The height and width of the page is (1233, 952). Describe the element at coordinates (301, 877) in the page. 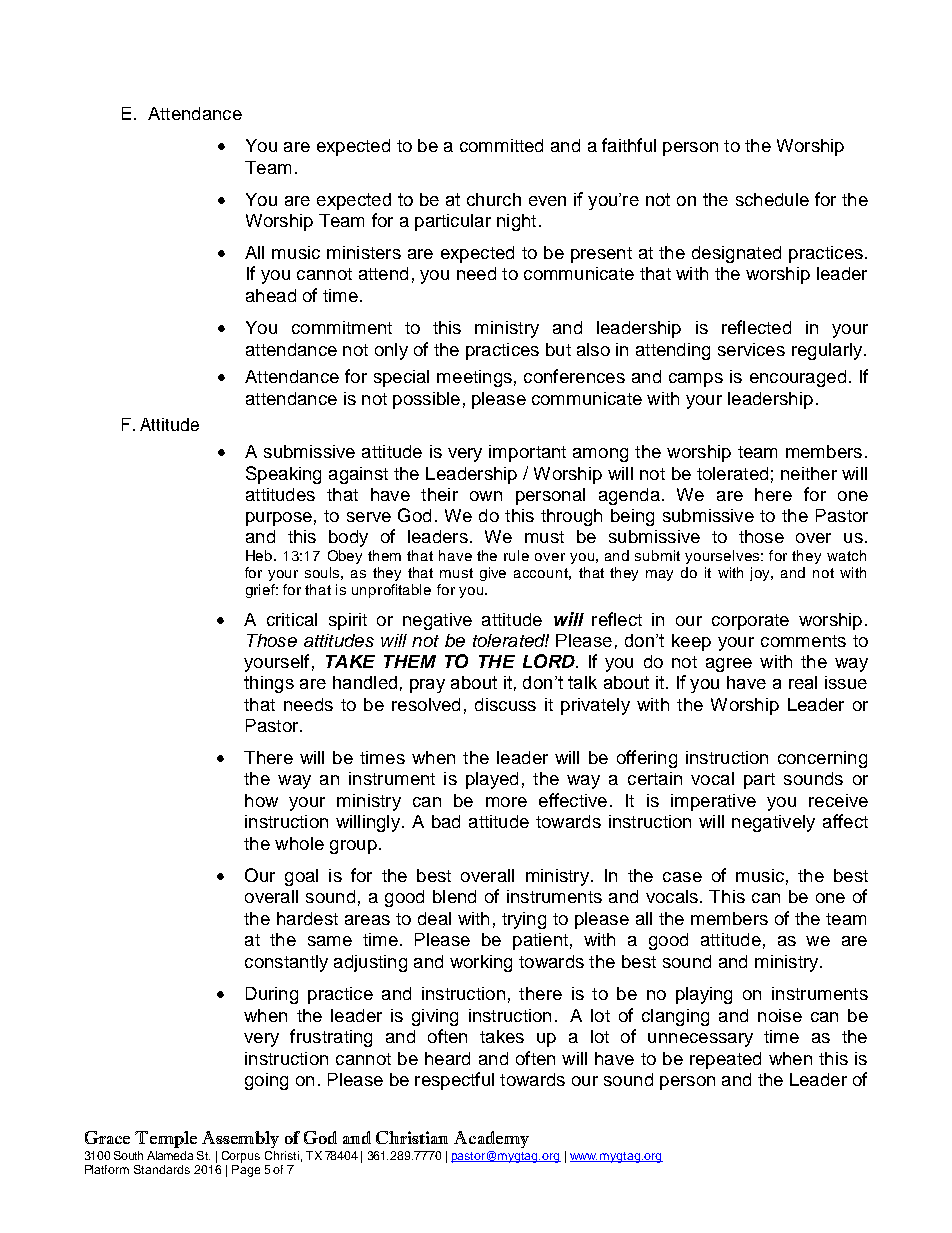

I see `goal` at that location.
